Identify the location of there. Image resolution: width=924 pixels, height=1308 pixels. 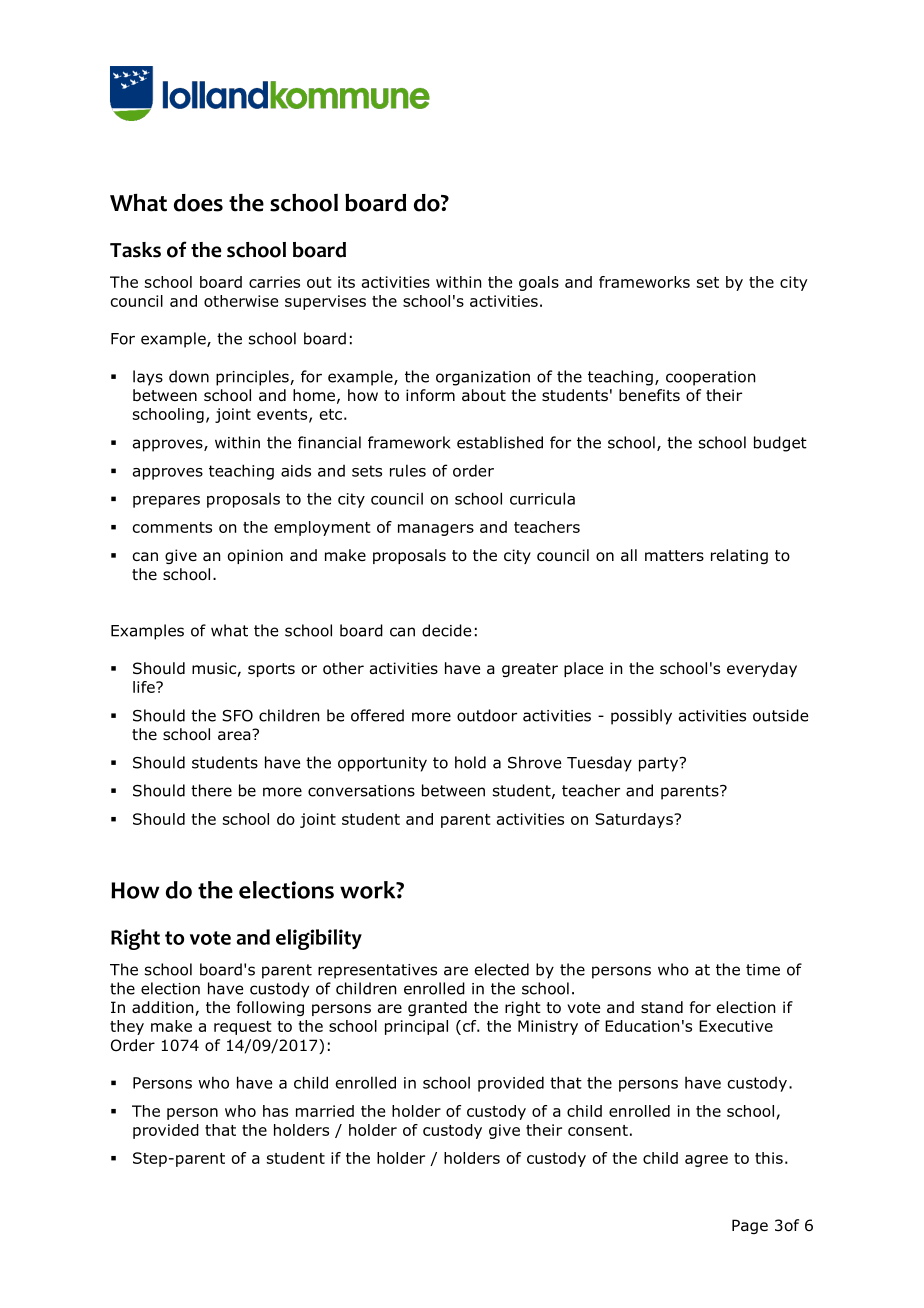
(211, 790).
